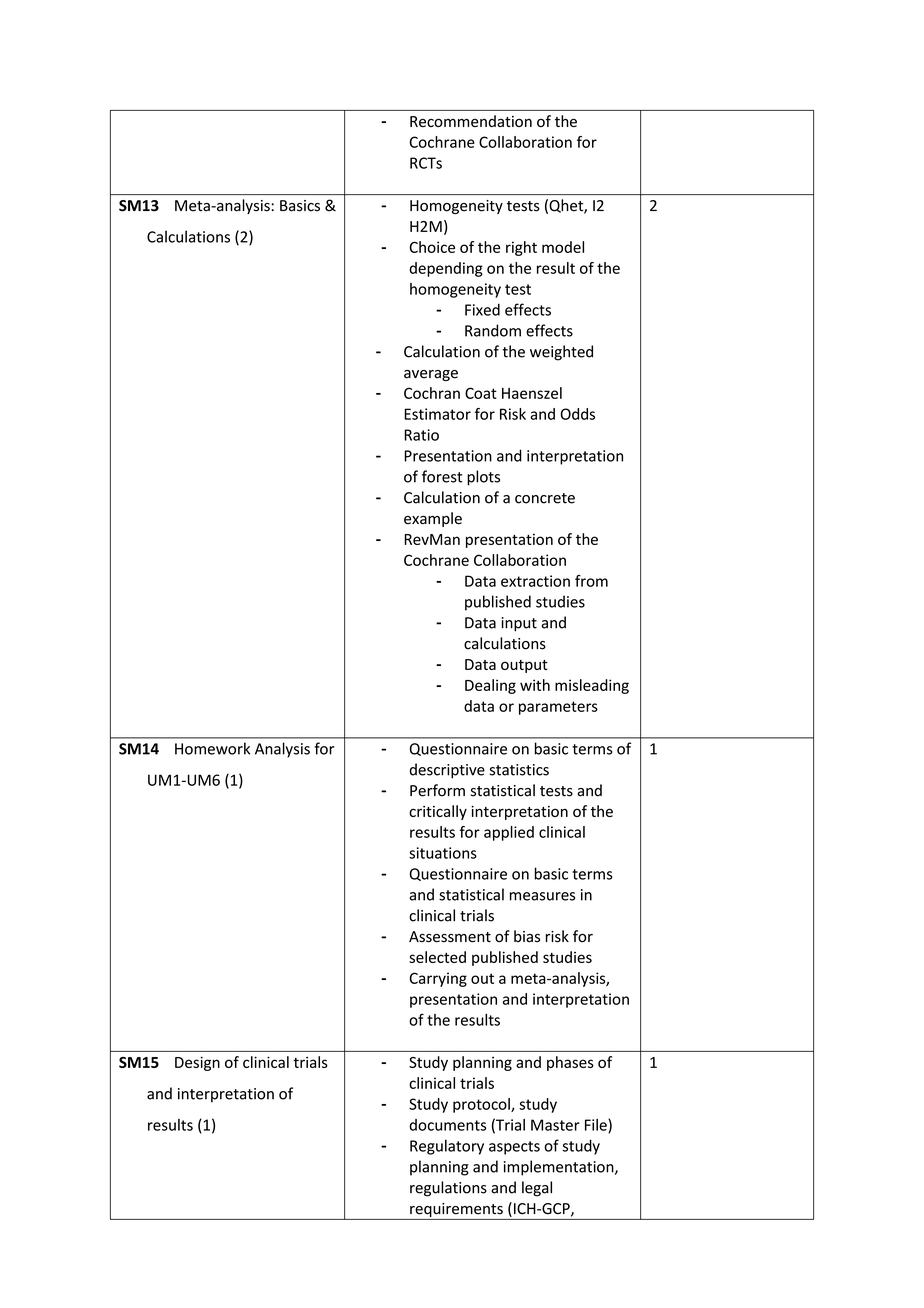  What do you see at coordinates (197, 1063) in the screenshot?
I see `Design` at bounding box center [197, 1063].
